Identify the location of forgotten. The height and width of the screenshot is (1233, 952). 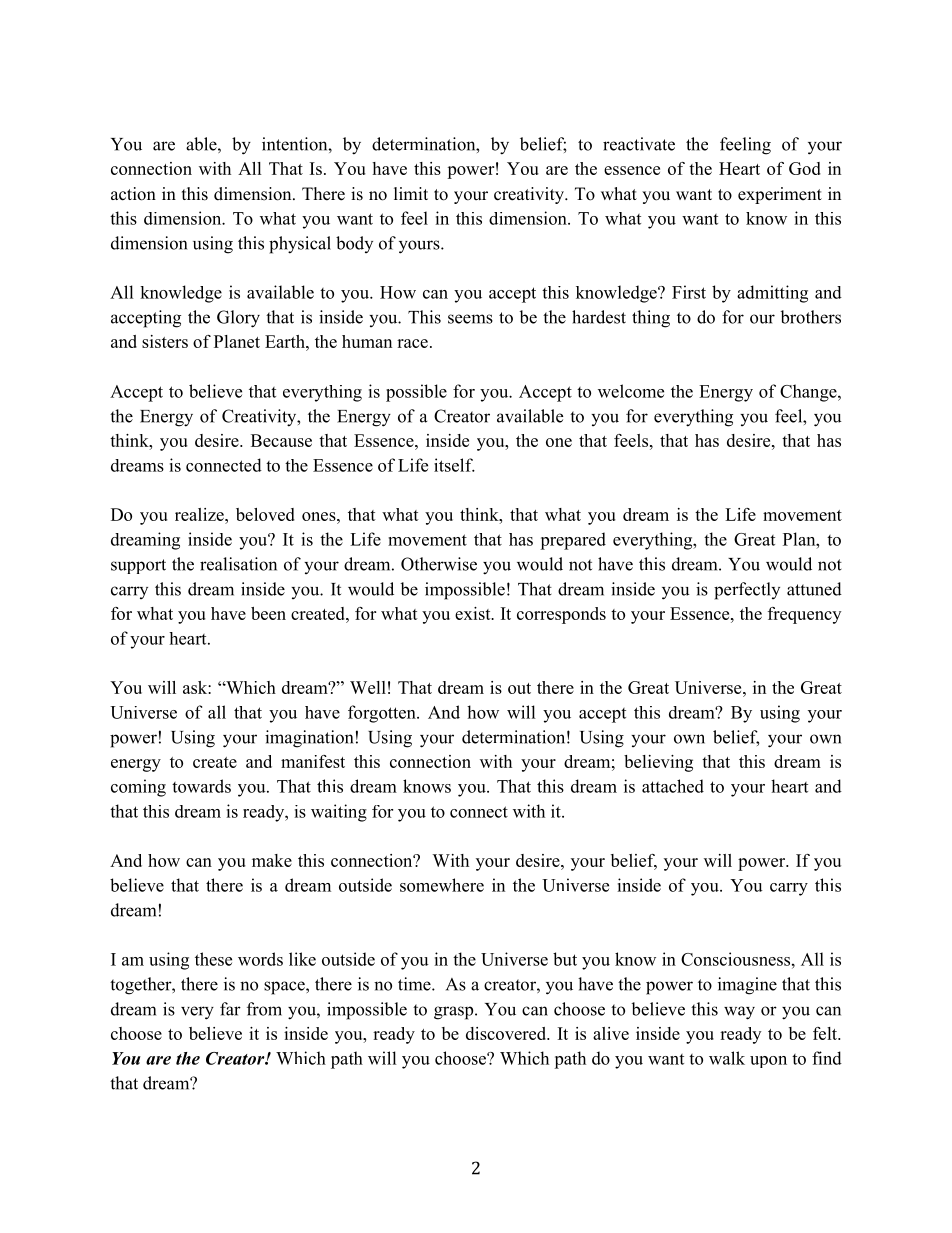
(383, 714).
